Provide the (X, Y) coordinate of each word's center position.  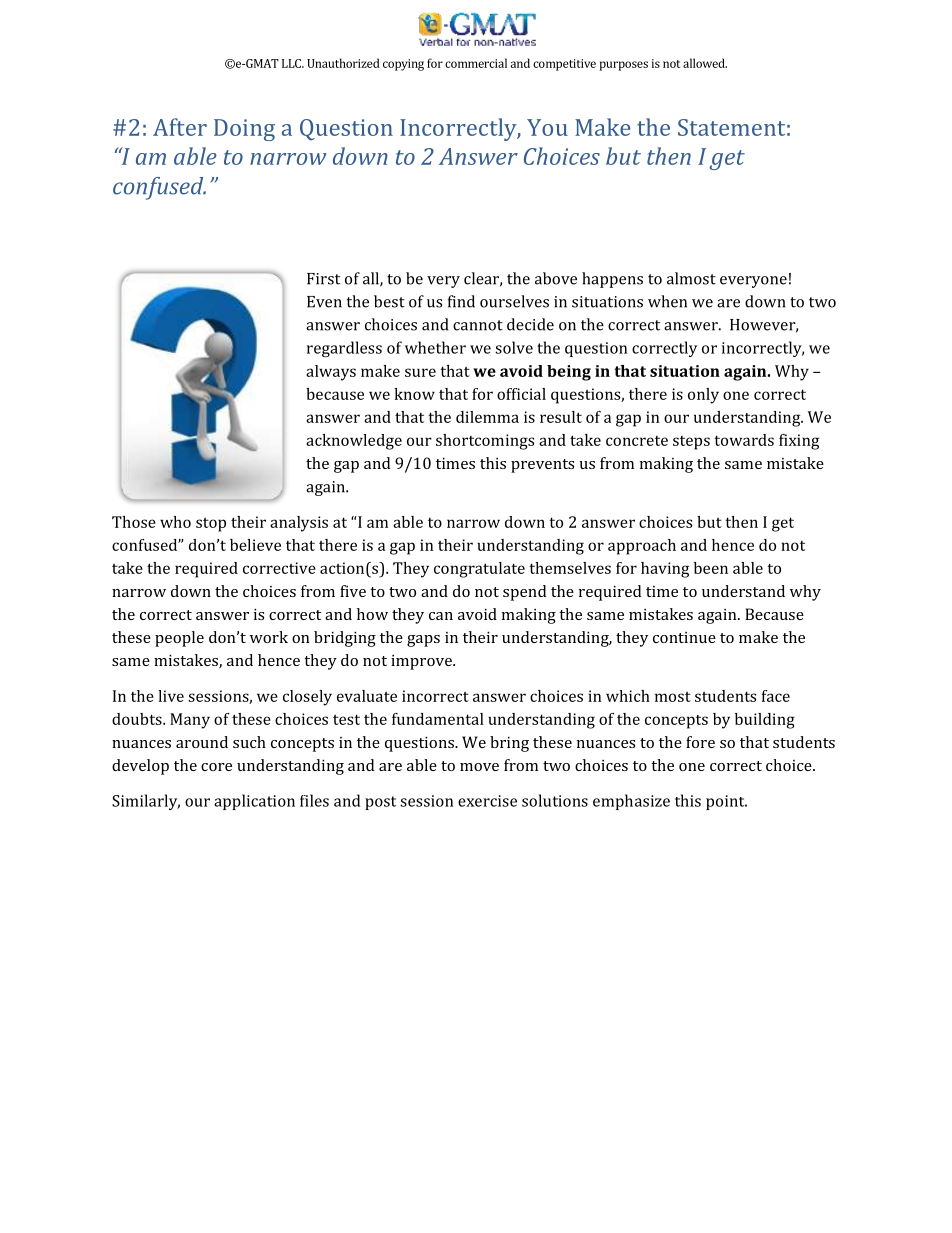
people (179, 639)
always (331, 373)
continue (684, 637)
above (556, 278)
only (703, 396)
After (180, 127)
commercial (476, 63)
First (323, 279)
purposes (624, 66)
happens (612, 280)
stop (211, 525)
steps (691, 443)
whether (435, 347)
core (216, 767)
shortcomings (485, 442)
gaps (423, 641)
